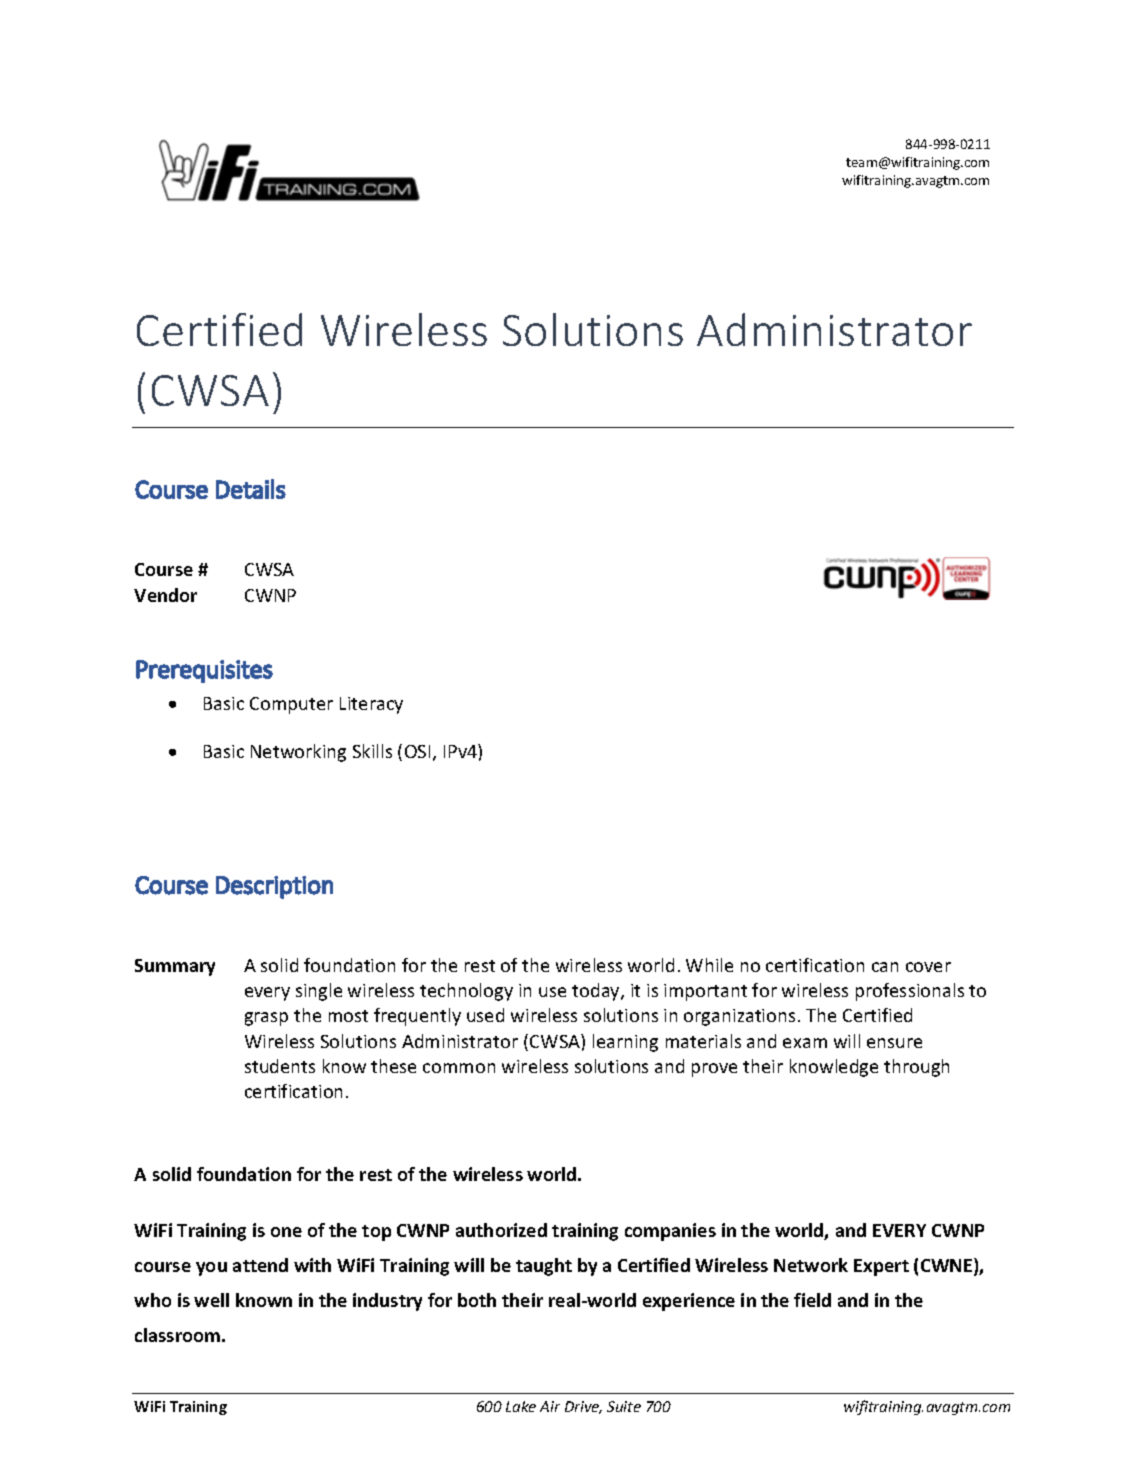  I want to click on OSI, so click(417, 751).
